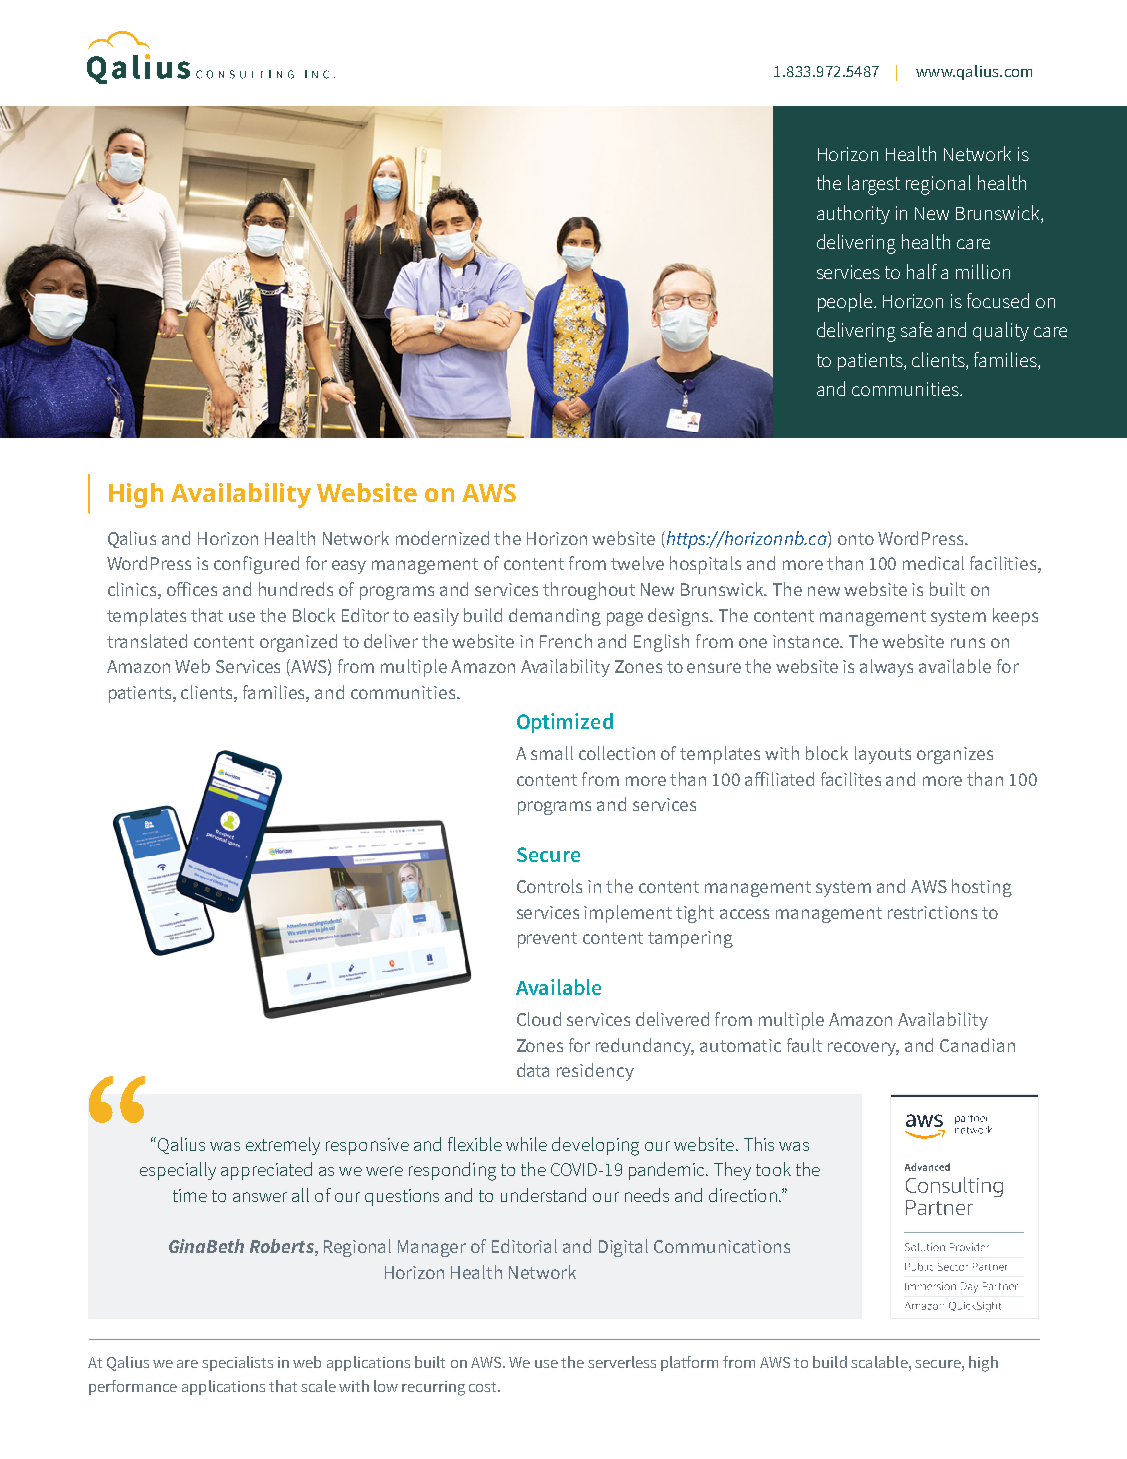 Image resolution: width=1127 pixels, height=1459 pixels. Describe the element at coordinates (853, 214) in the image. I see `authority` at that location.
